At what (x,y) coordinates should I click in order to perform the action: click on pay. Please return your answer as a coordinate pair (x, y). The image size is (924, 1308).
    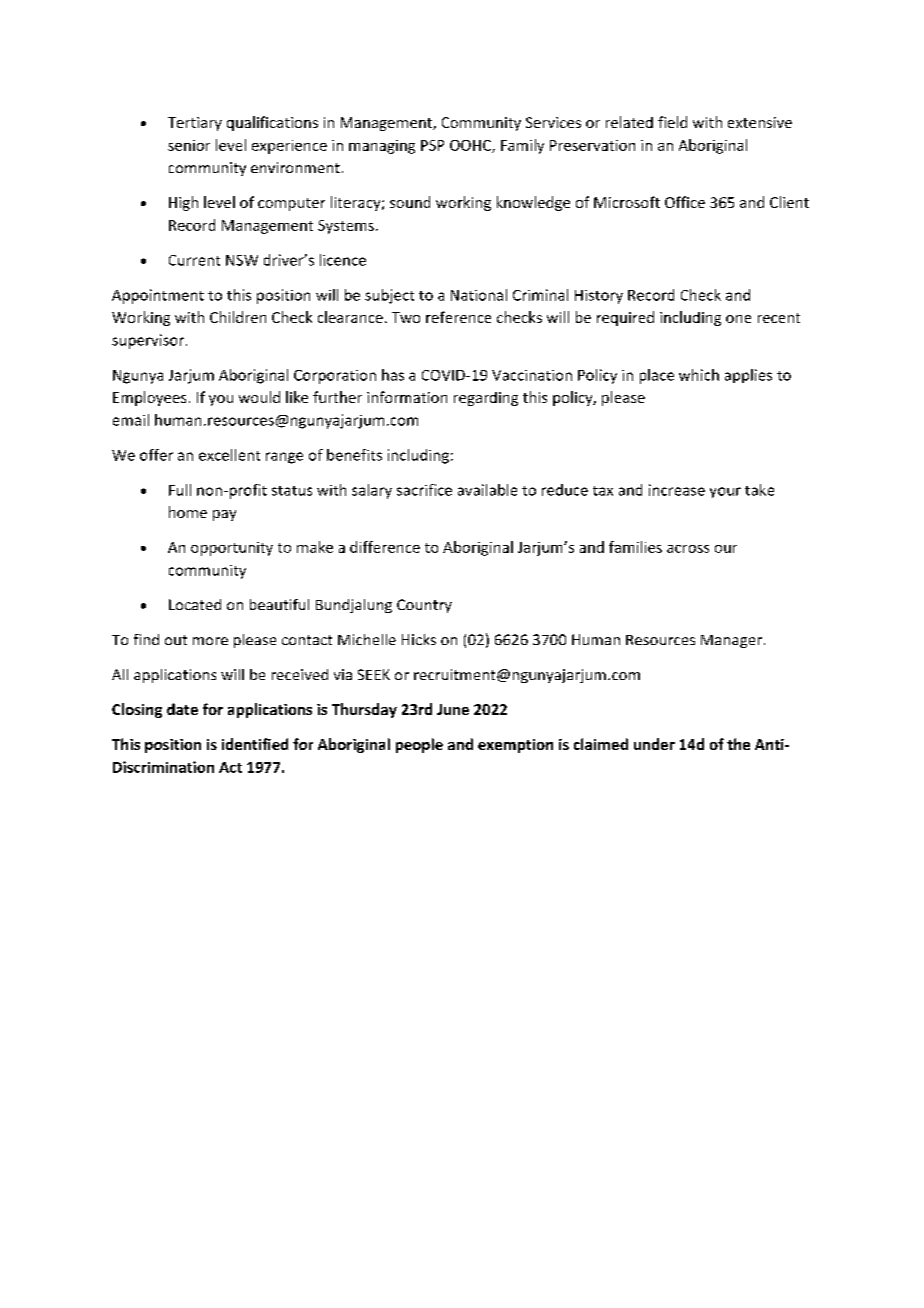
    Looking at the image, I should click on (224, 515).
